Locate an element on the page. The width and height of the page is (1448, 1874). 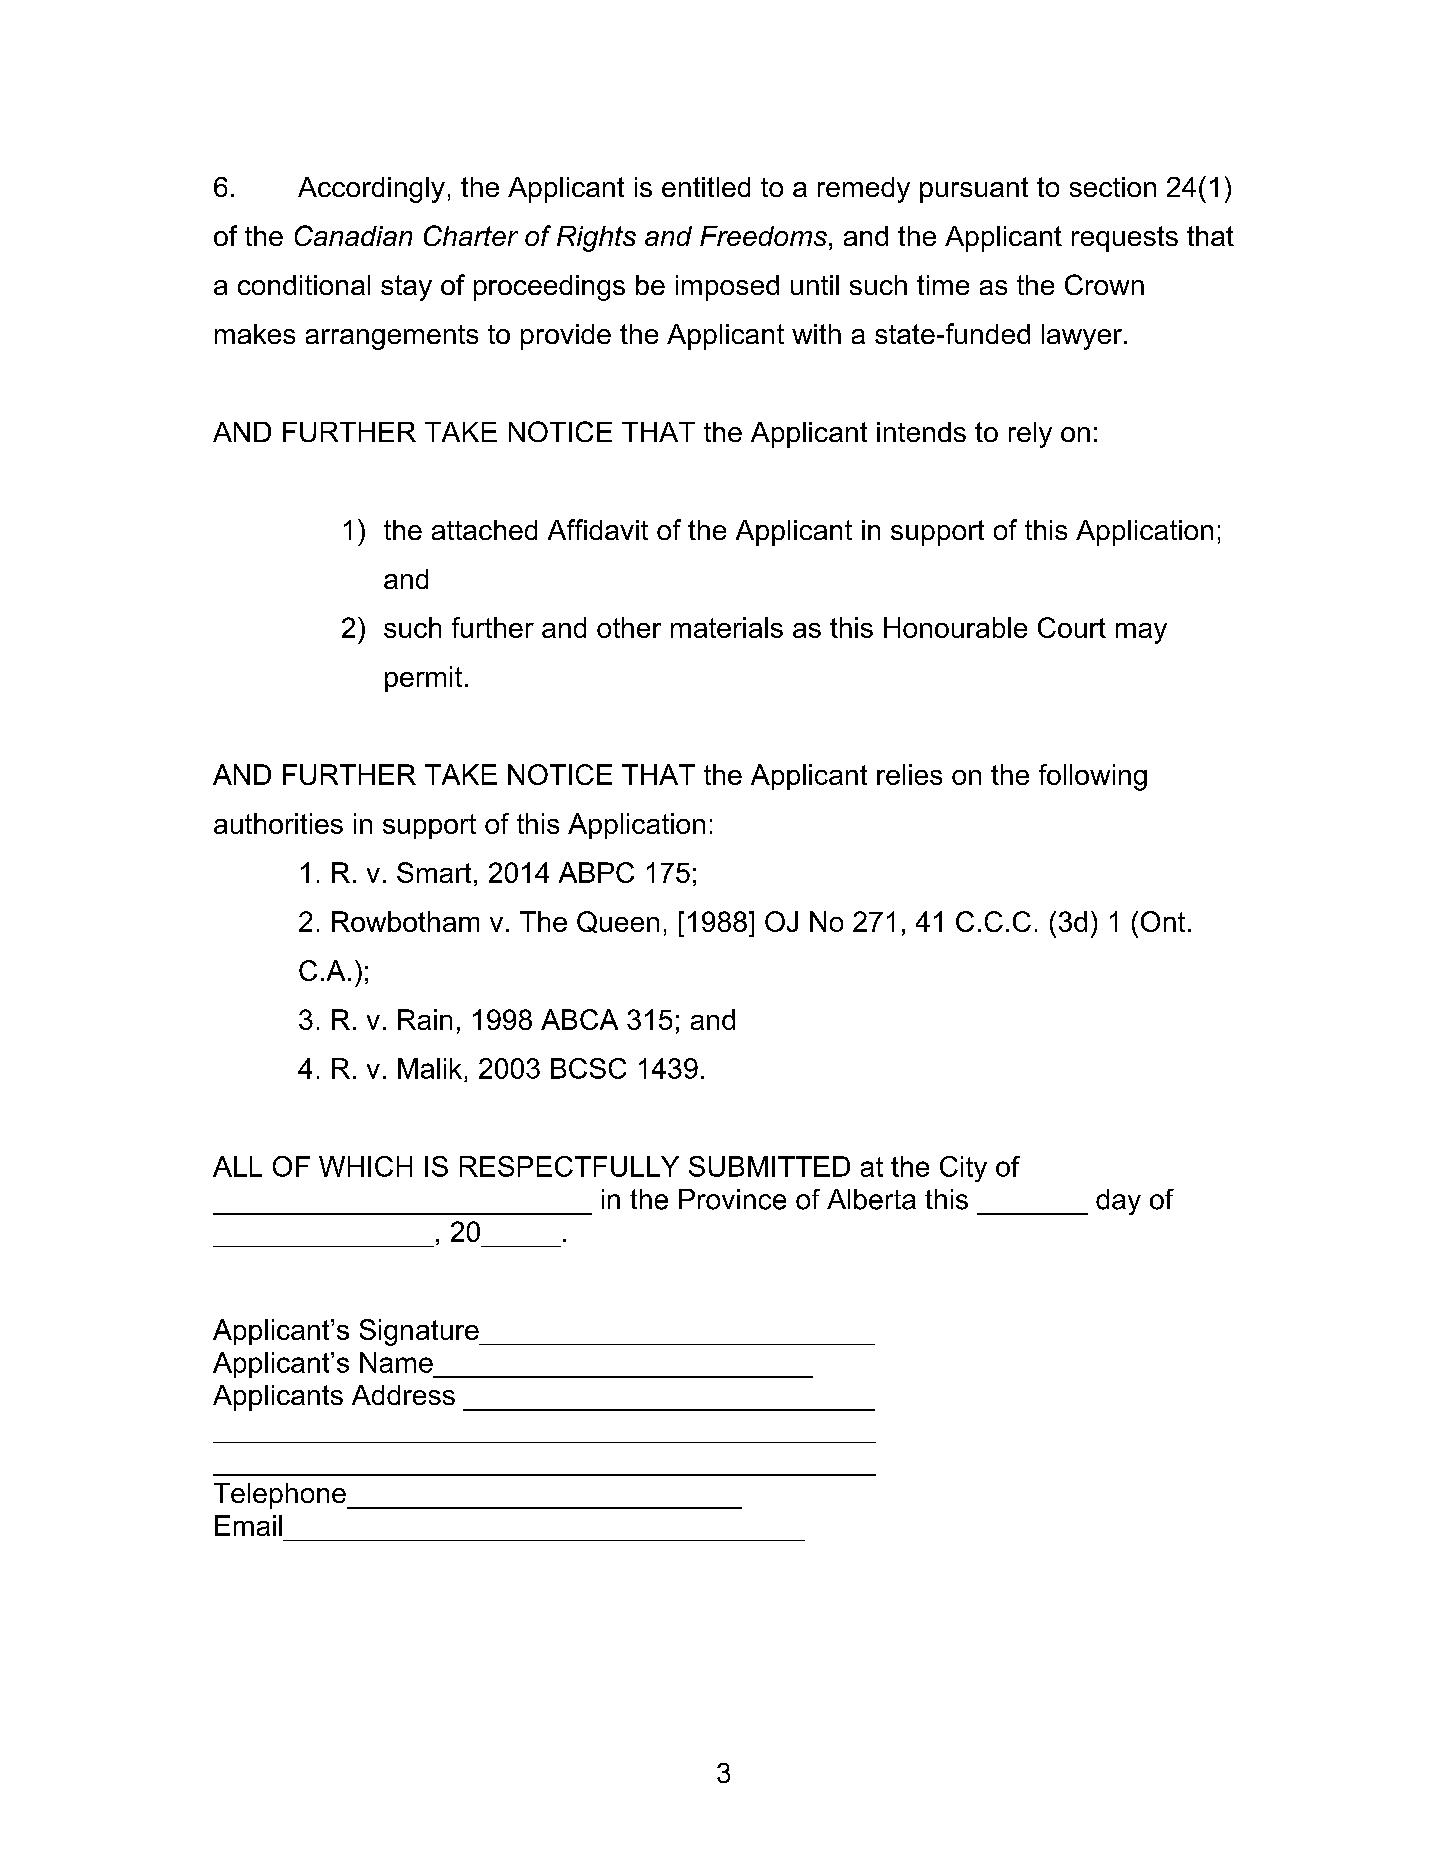
relies is located at coordinates (909, 774).
